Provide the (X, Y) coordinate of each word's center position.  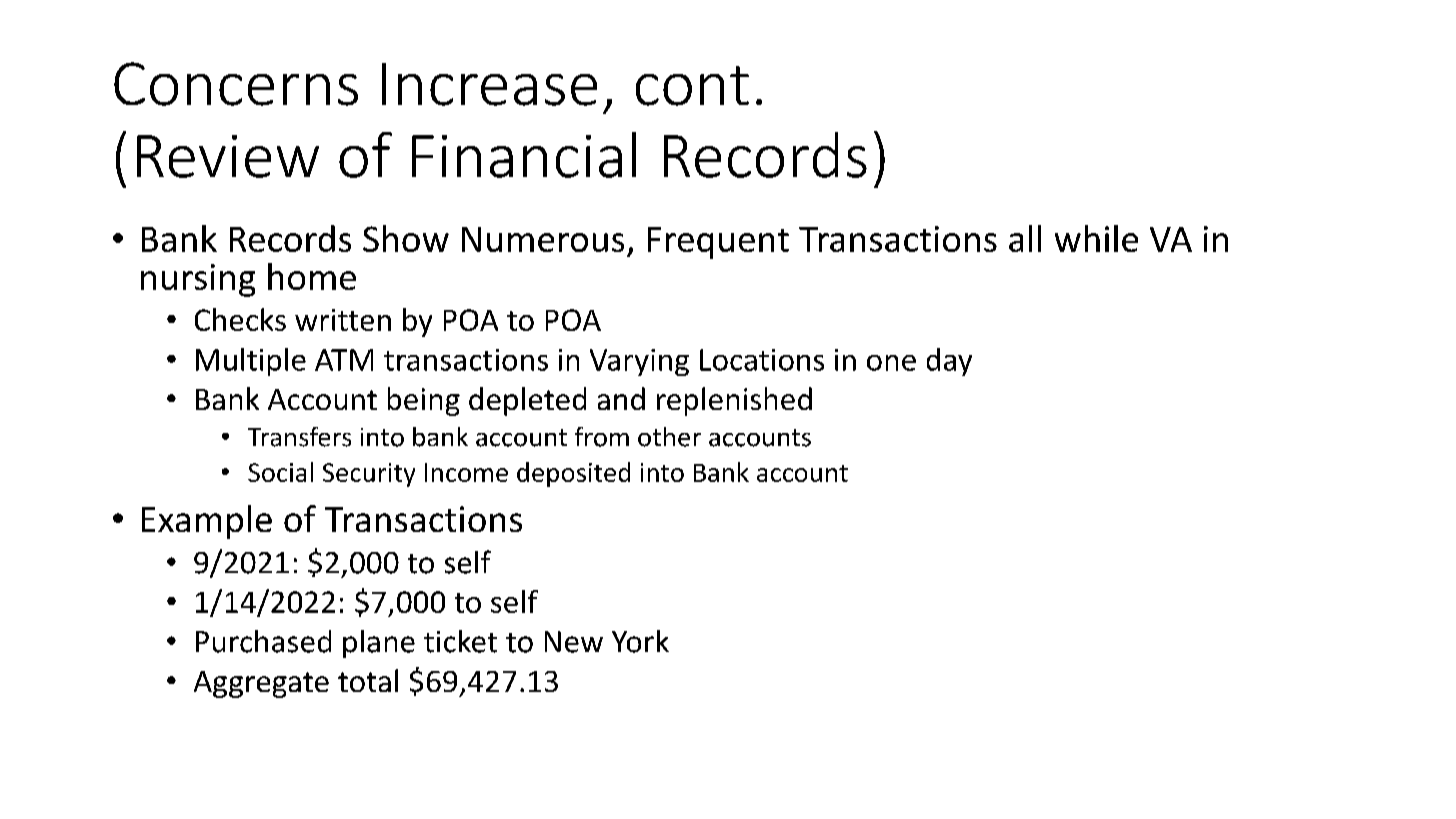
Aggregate (261, 684)
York (640, 641)
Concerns (236, 84)
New (574, 642)
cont (692, 86)
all (1025, 238)
